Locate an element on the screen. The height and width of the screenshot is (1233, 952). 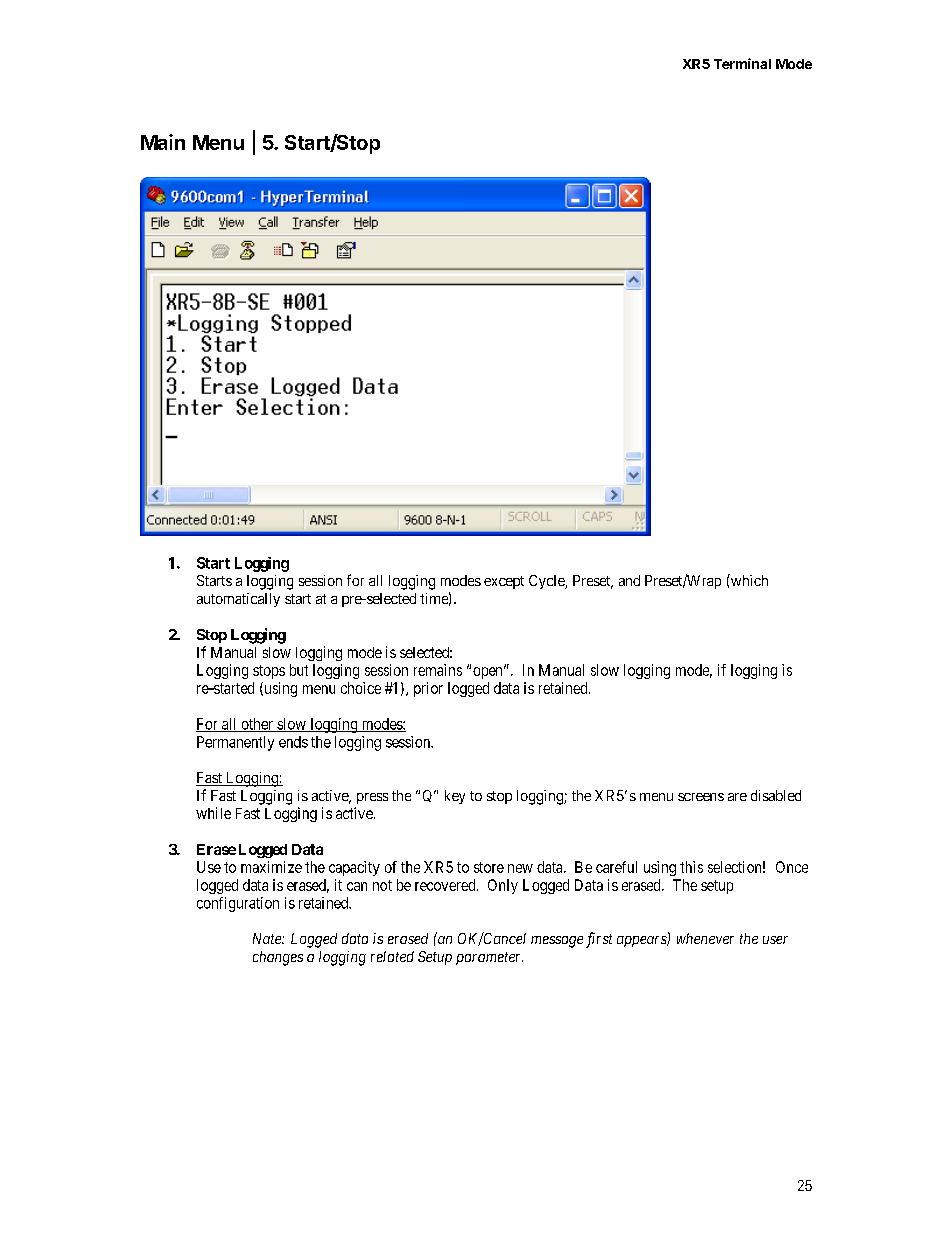
Terminal is located at coordinates (742, 63).
